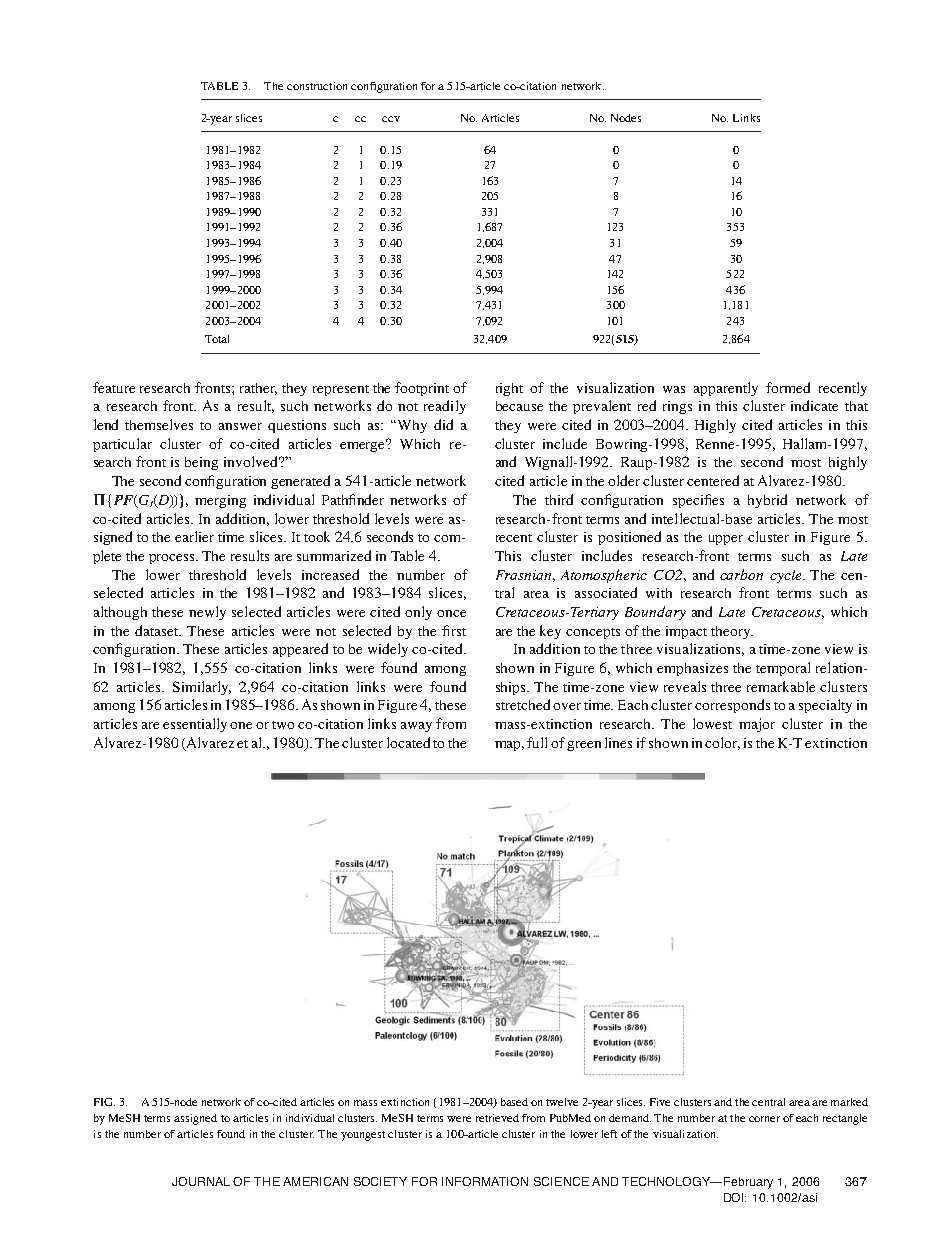  I want to click on readily, so click(445, 407).
